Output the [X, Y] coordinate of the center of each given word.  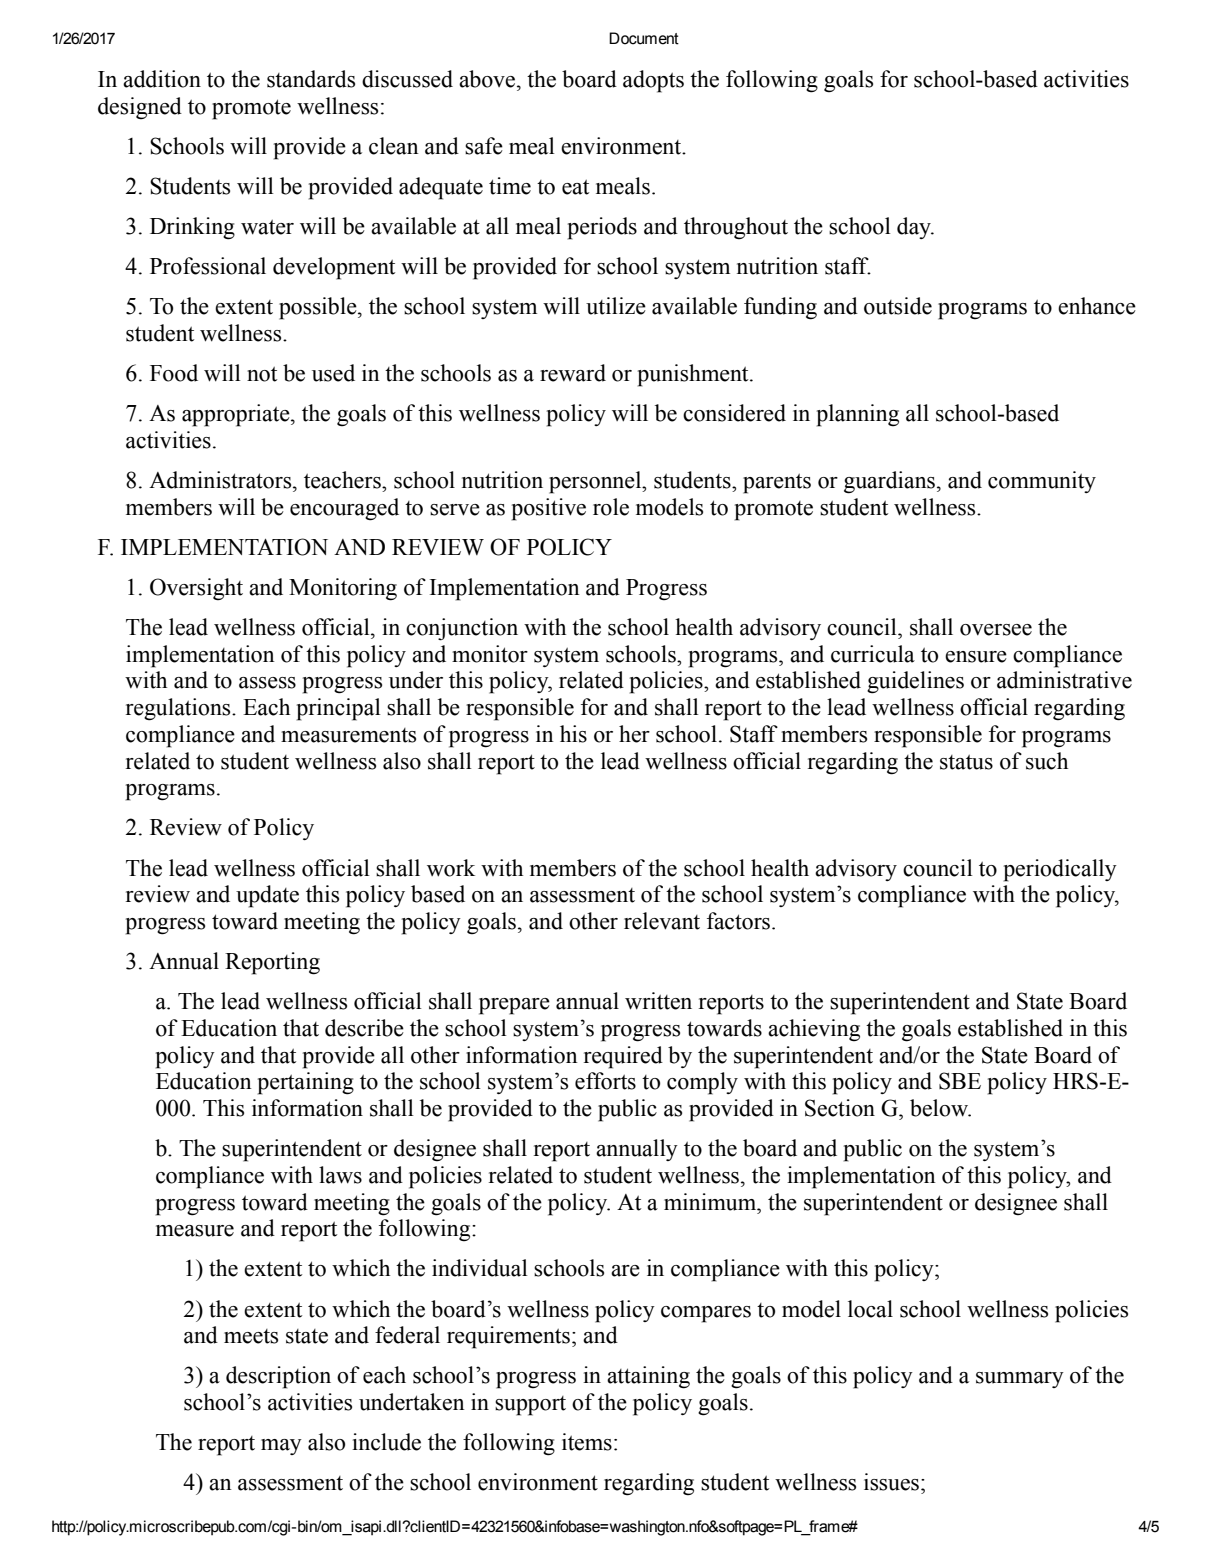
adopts [653, 81]
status [966, 762]
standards [311, 79]
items [587, 1442]
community [1042, 482]
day [915, 228]
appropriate [237, 415]
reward [573, 373]
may [281, 1447]
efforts [605, 1081]
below [940, 1108]
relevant [662, 921]
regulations [179, 709]
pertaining [306, 1083]
